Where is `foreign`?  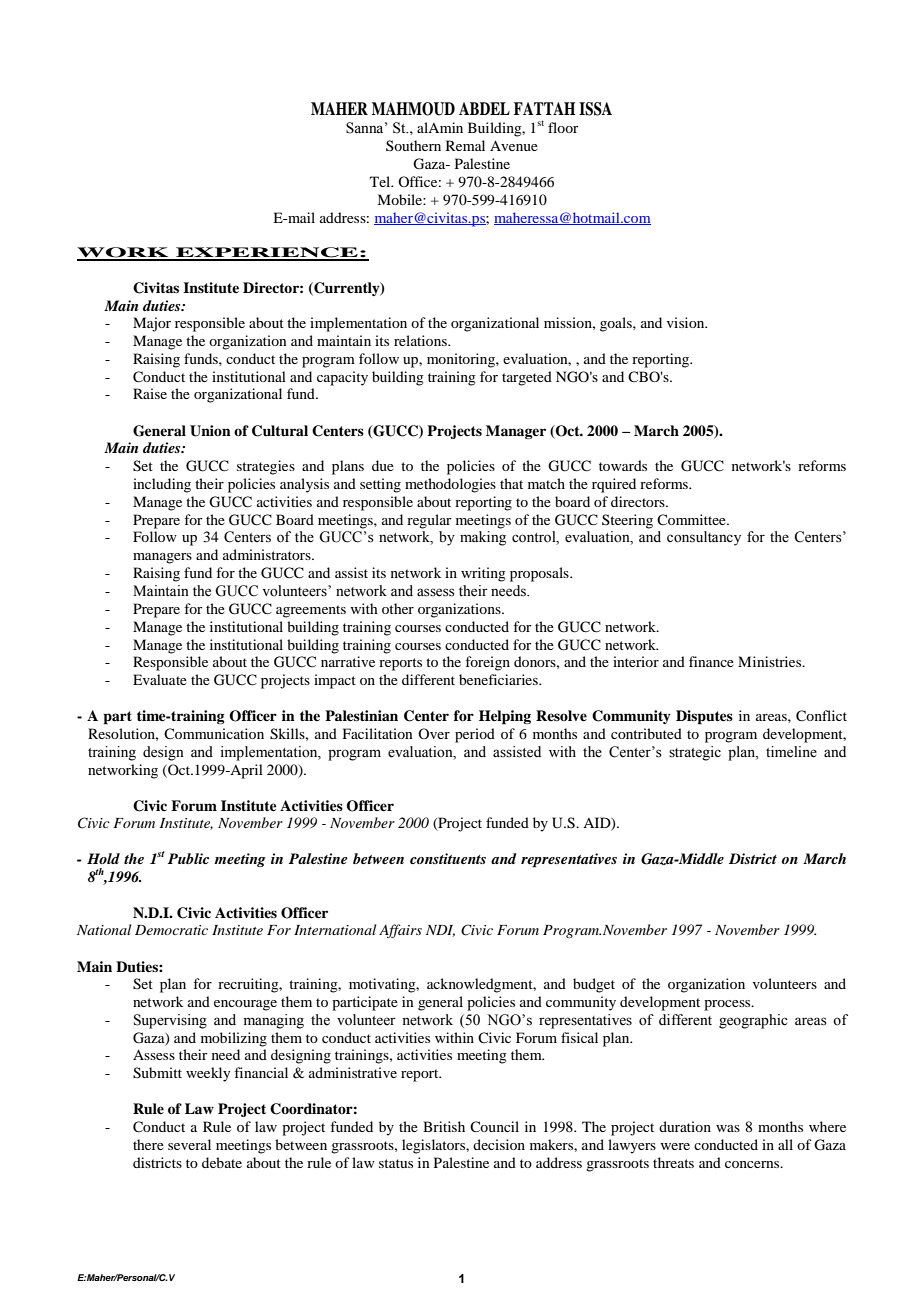 foreign is located at coordinates (487, 663).
